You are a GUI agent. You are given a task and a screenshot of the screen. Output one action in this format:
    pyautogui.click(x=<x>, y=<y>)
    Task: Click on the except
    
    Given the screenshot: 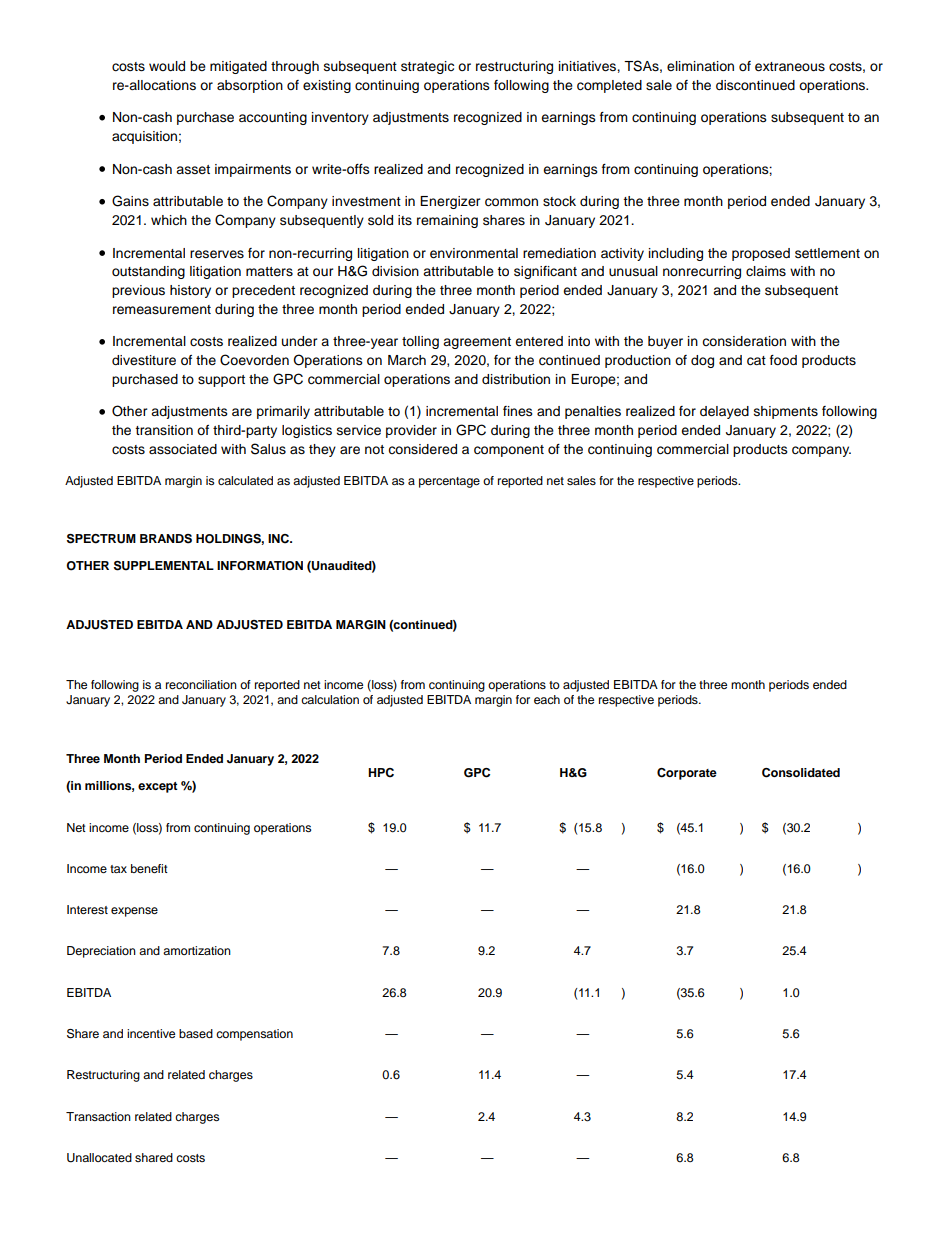 What is the action you would take?
    pyautogui.click(x=158, y=787)
